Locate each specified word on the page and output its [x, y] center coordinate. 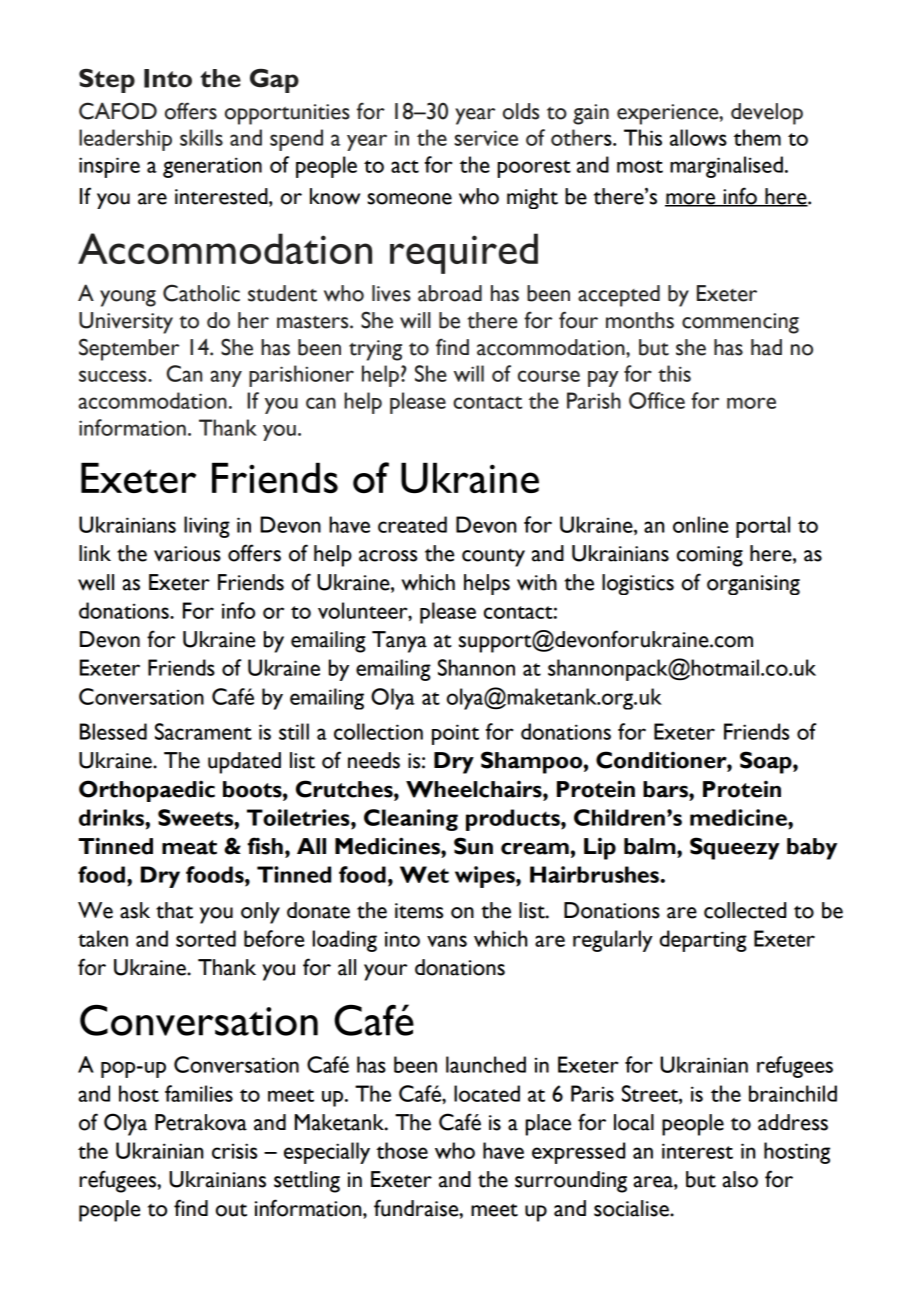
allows [698, 137]
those [402, 1150]
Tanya [399, 642]
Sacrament [203, 731]
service [486, 138]
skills [201, 137]
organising [753, 585]
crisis [234, 1151]
